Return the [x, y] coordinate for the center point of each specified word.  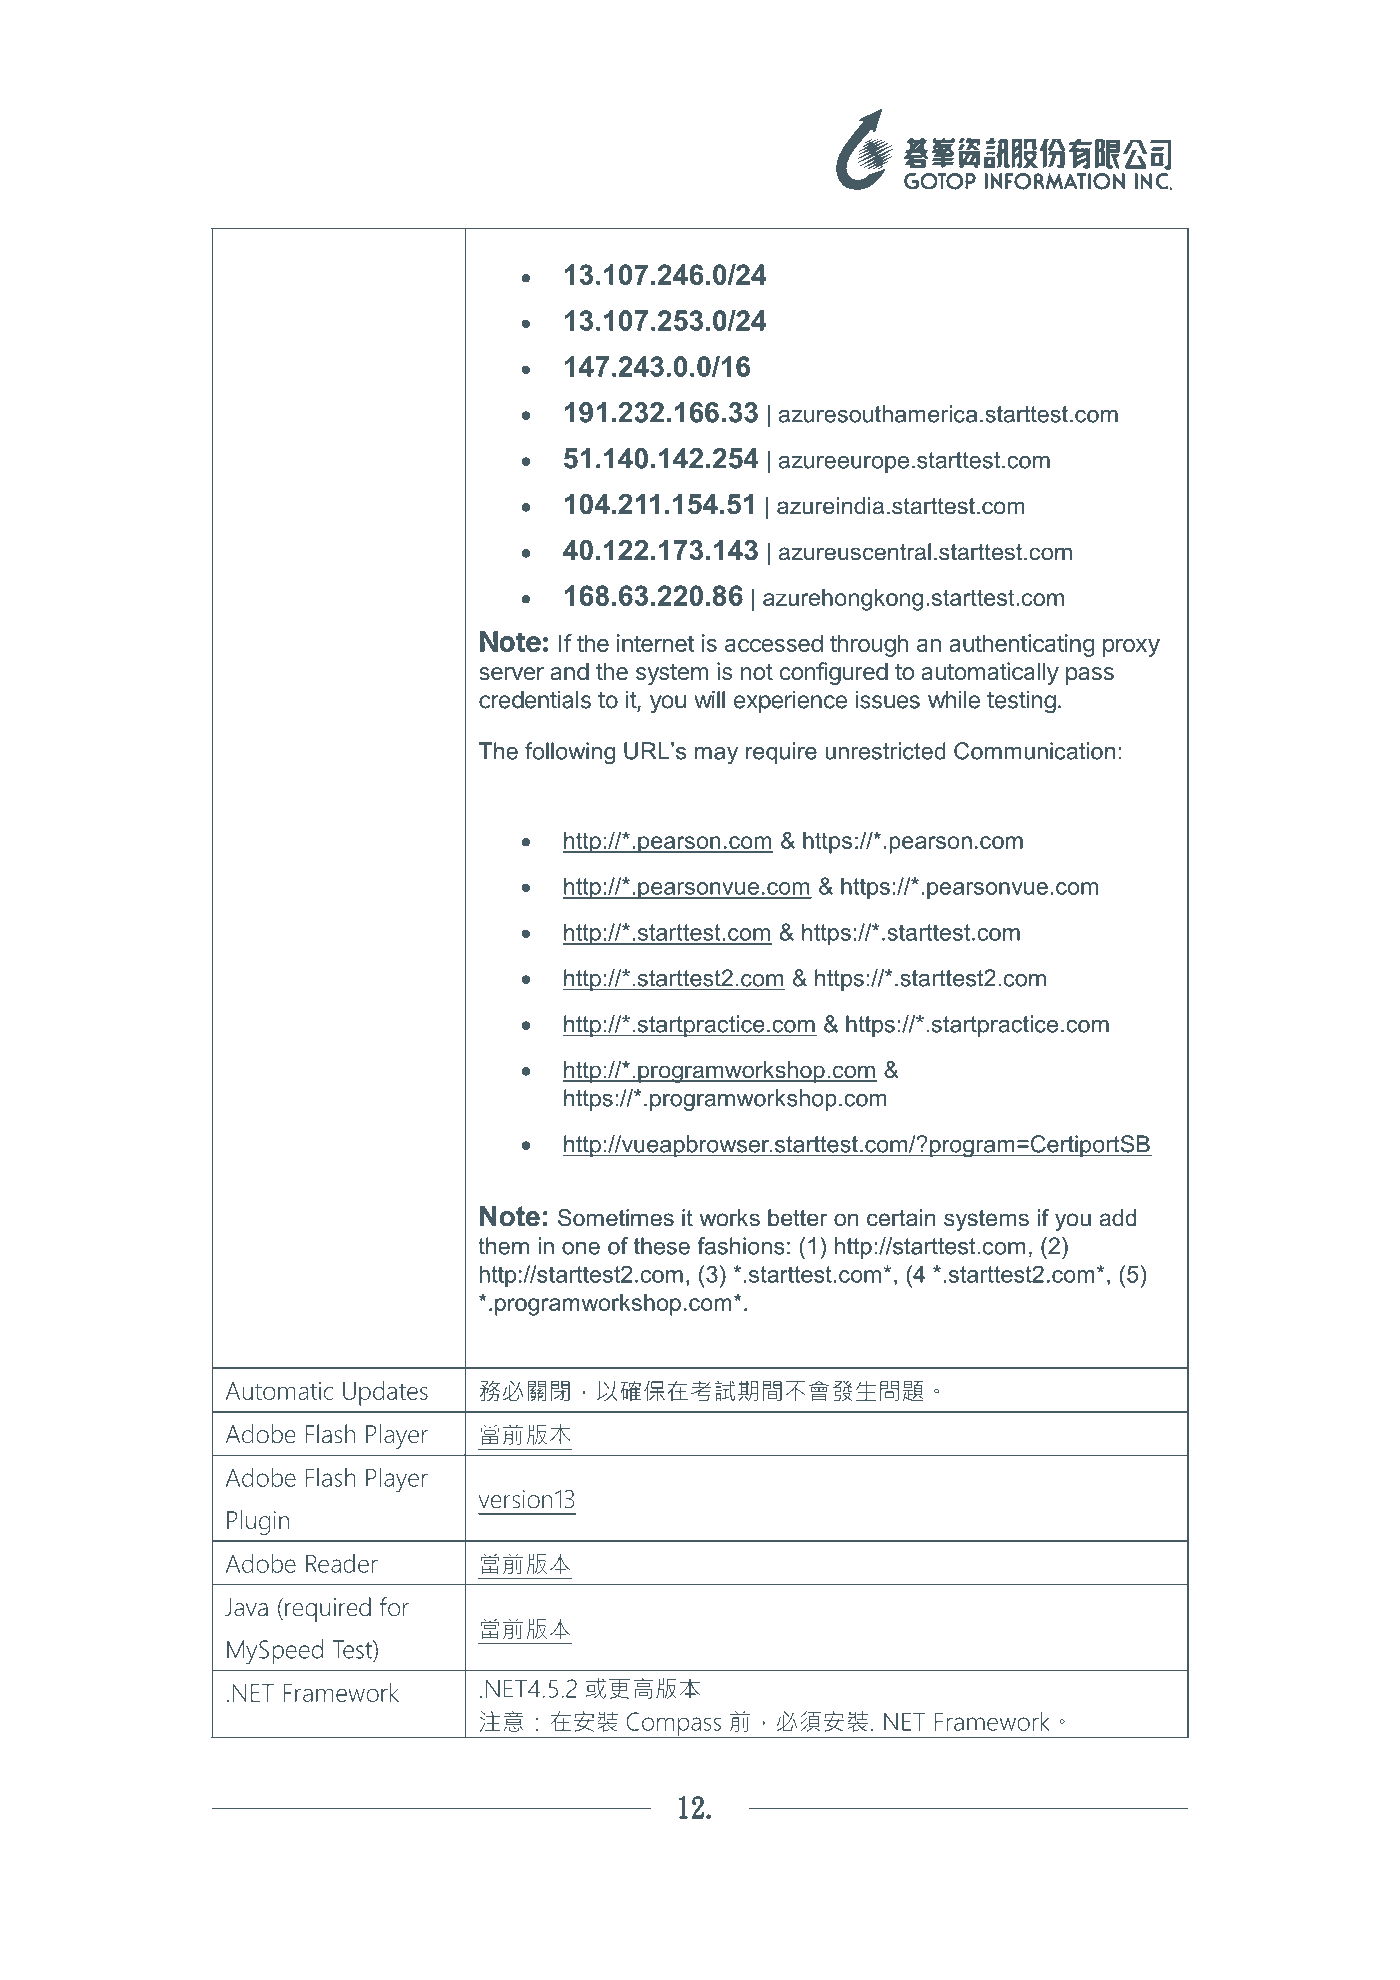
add [1118, 1217]
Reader [342, 1563]
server [511, 674]
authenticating [1022, 645]
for [394, 1607]
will [709, 700]
